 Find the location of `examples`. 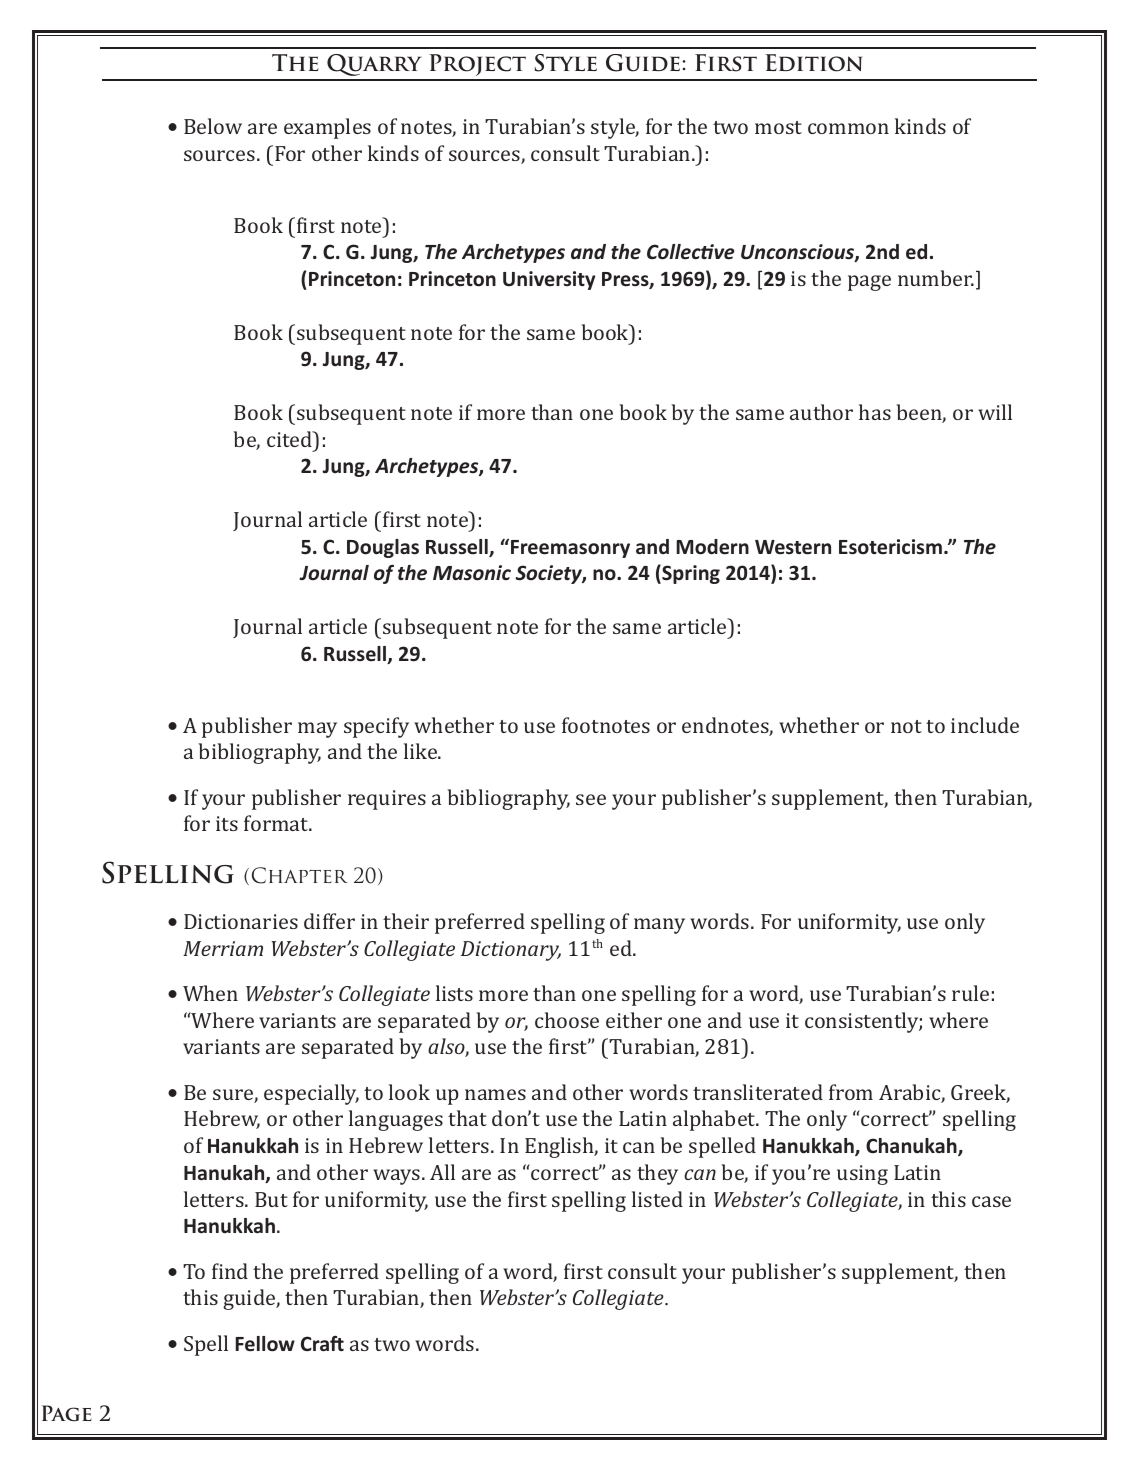

examples is located at coordinates (327, 128).
